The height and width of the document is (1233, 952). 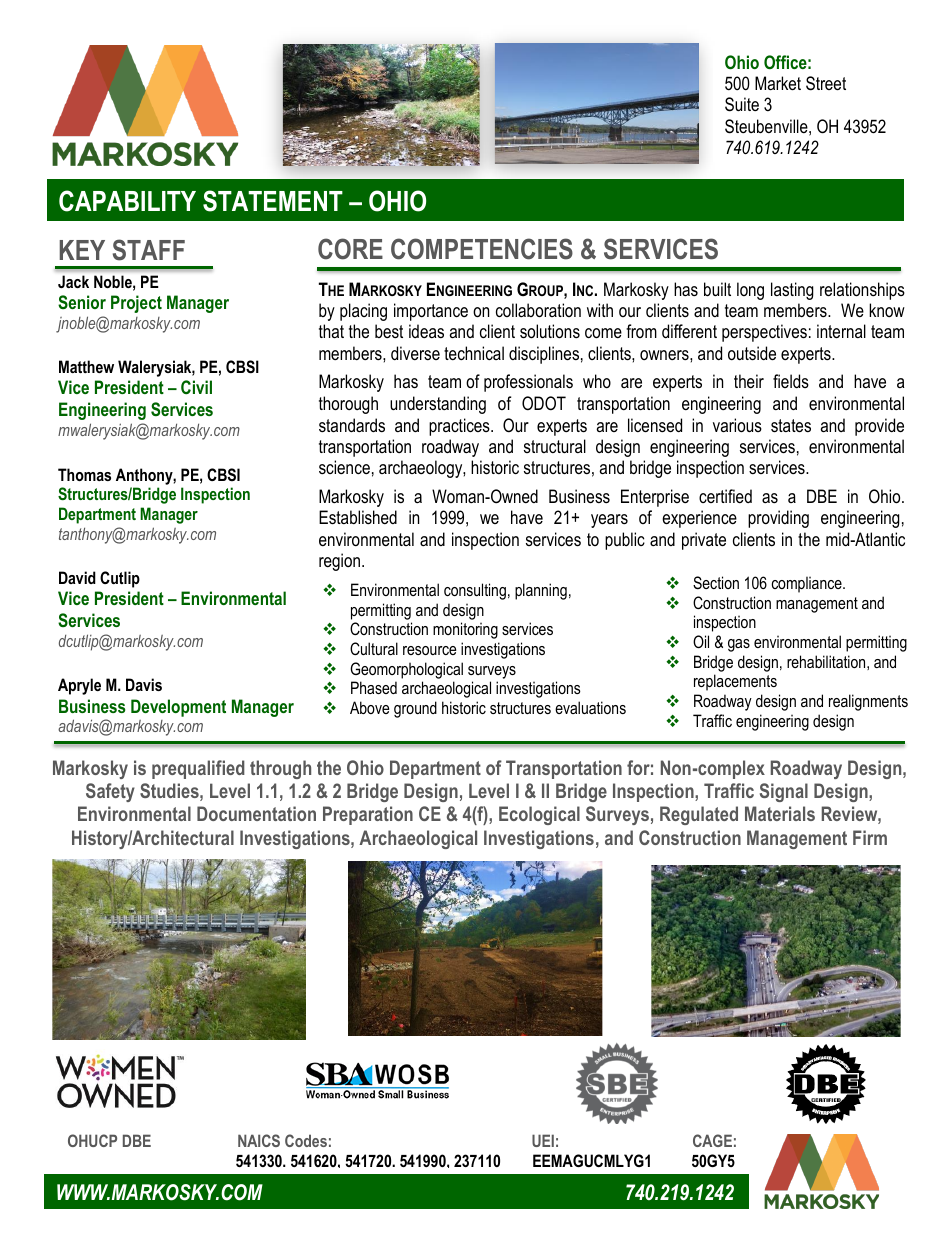 What do you see at coordinates (475, 591) in the document?
I see `consulting` at bounding box center [475, 591].
